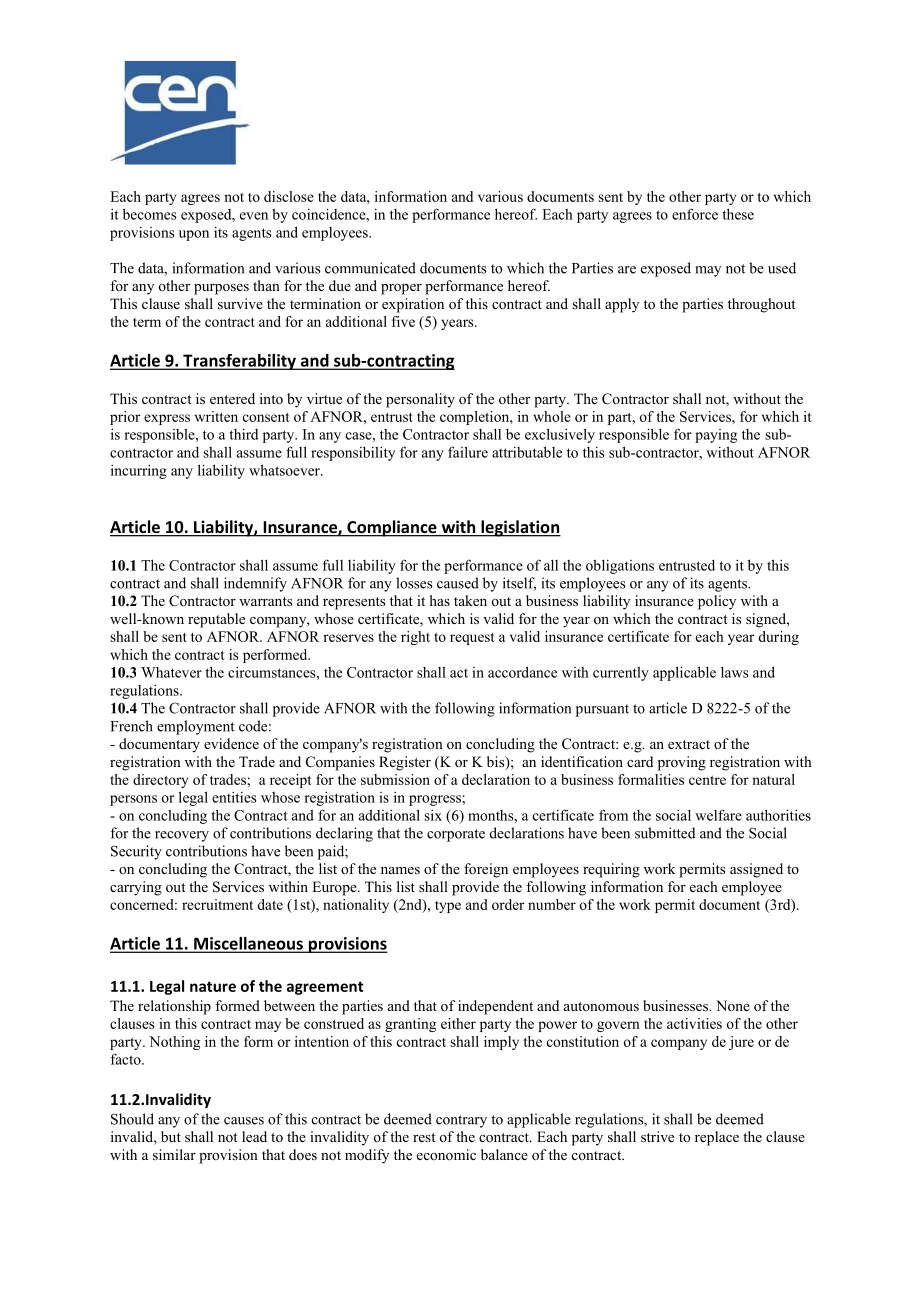 This screenshot has height=1308, width=924. I want to click on contrary, so click(461, 1121).
